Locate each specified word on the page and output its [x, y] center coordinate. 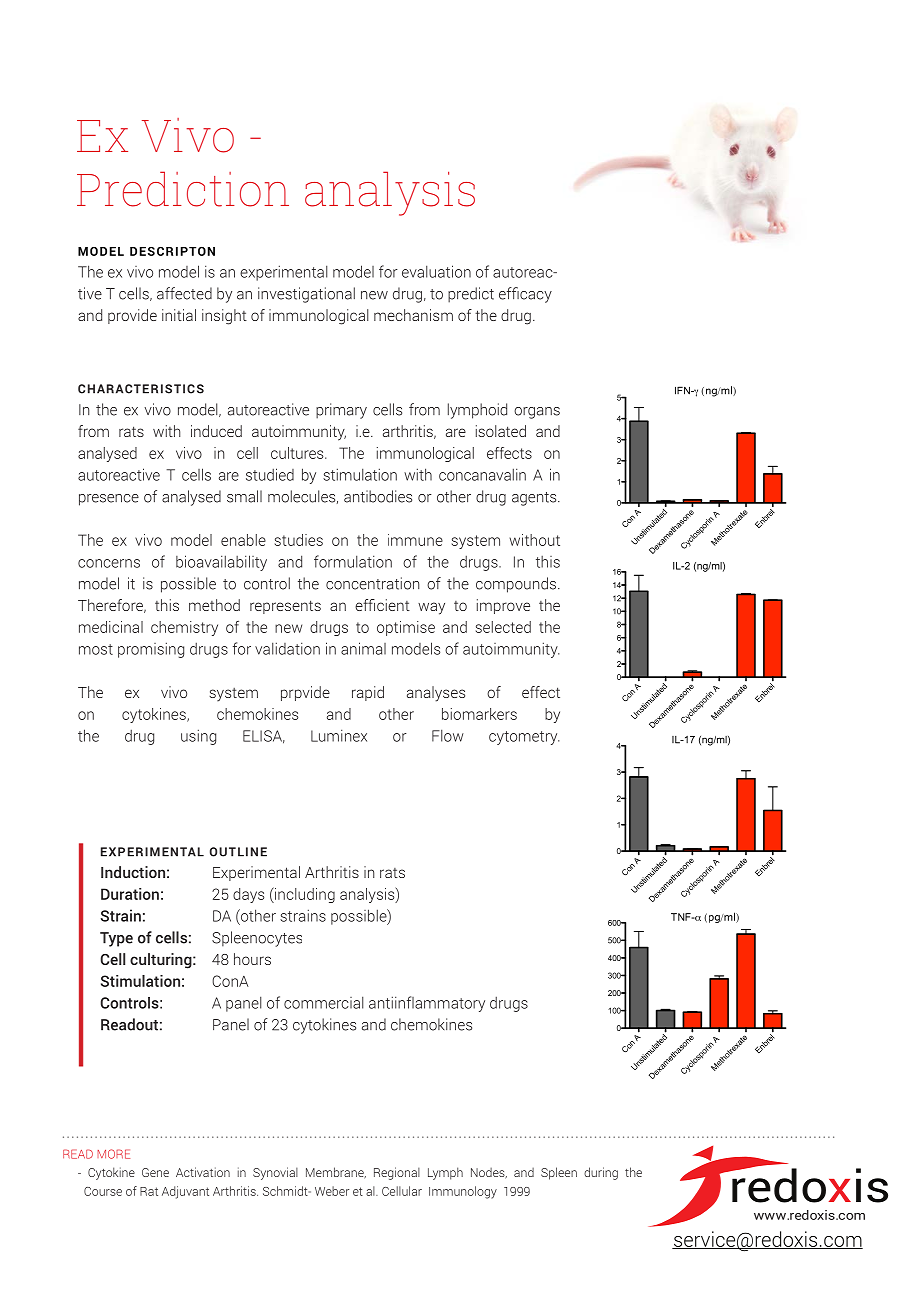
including [304, 895]
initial [179, 315]
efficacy [525, 295]
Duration [130, 894]
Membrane [336, 1173]
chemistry [184, 628]
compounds [517, 585]
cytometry [524, 738]
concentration [373, 583]
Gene [155, 1172]
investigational [306, 295]
